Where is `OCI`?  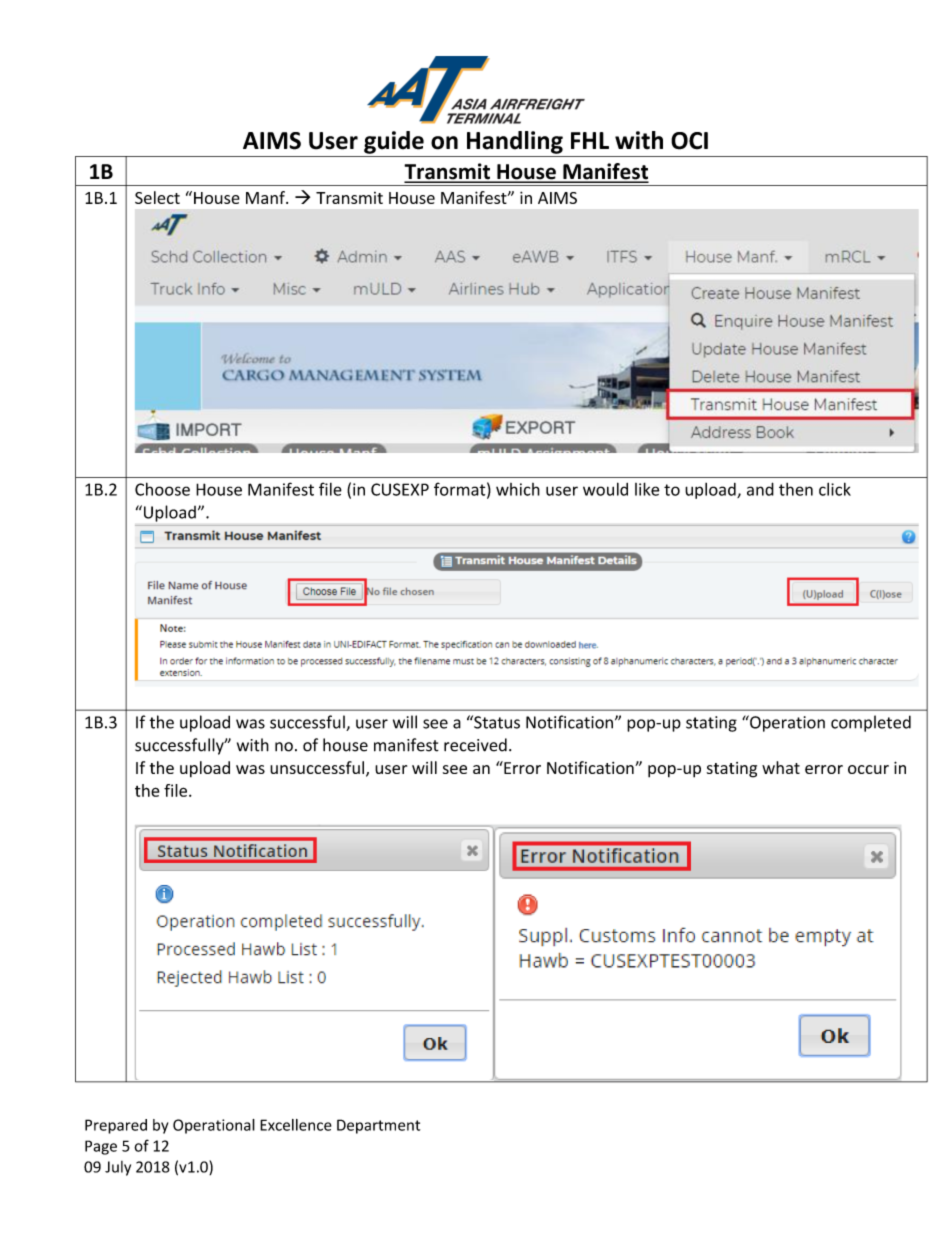 OCI is located at coordinates (689, 141).
